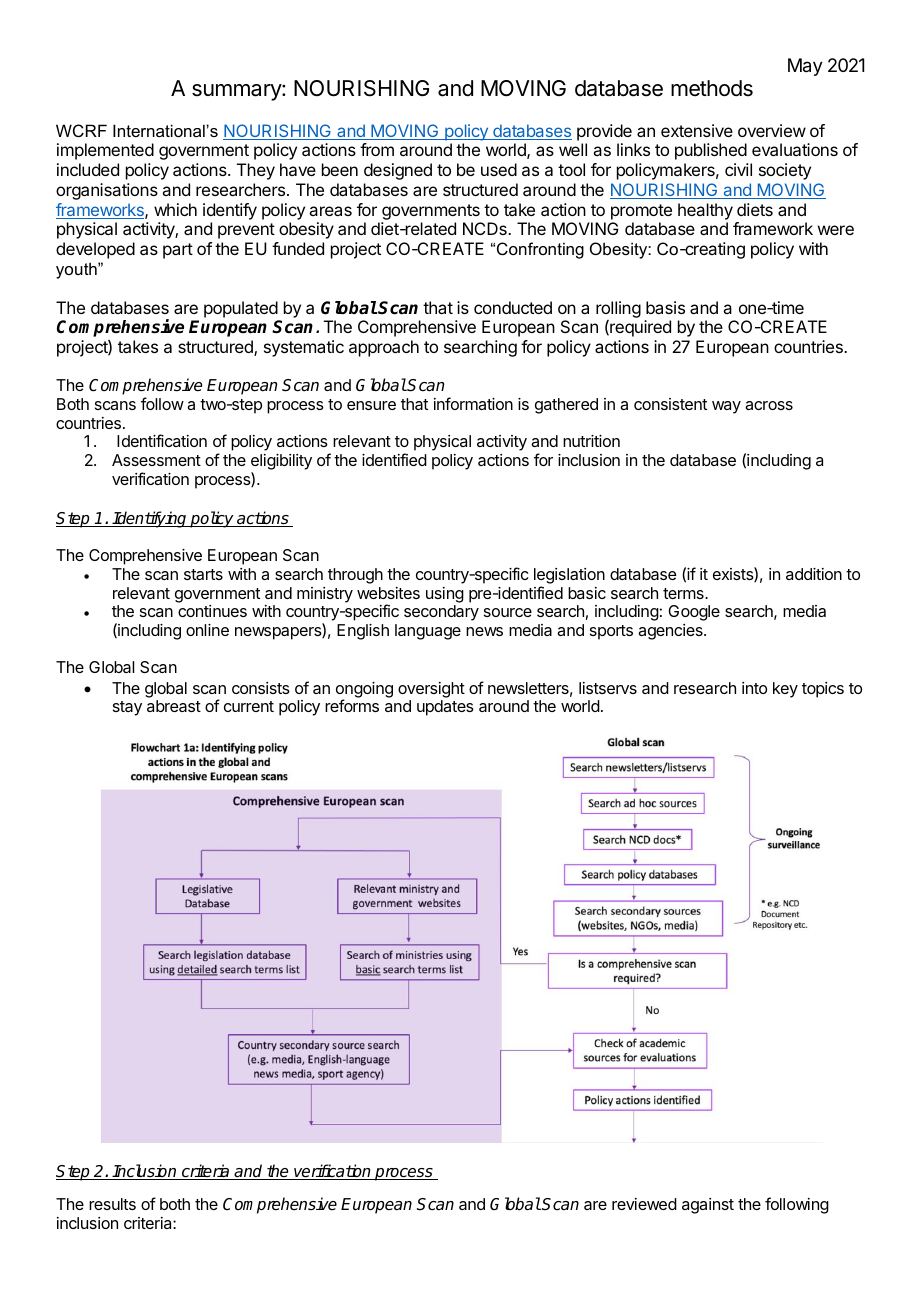 The width and height of the image is (924, 1308). What do you see at coordinates (726, 407) in the image?
I see `way` at bounding box center [726, 407].
